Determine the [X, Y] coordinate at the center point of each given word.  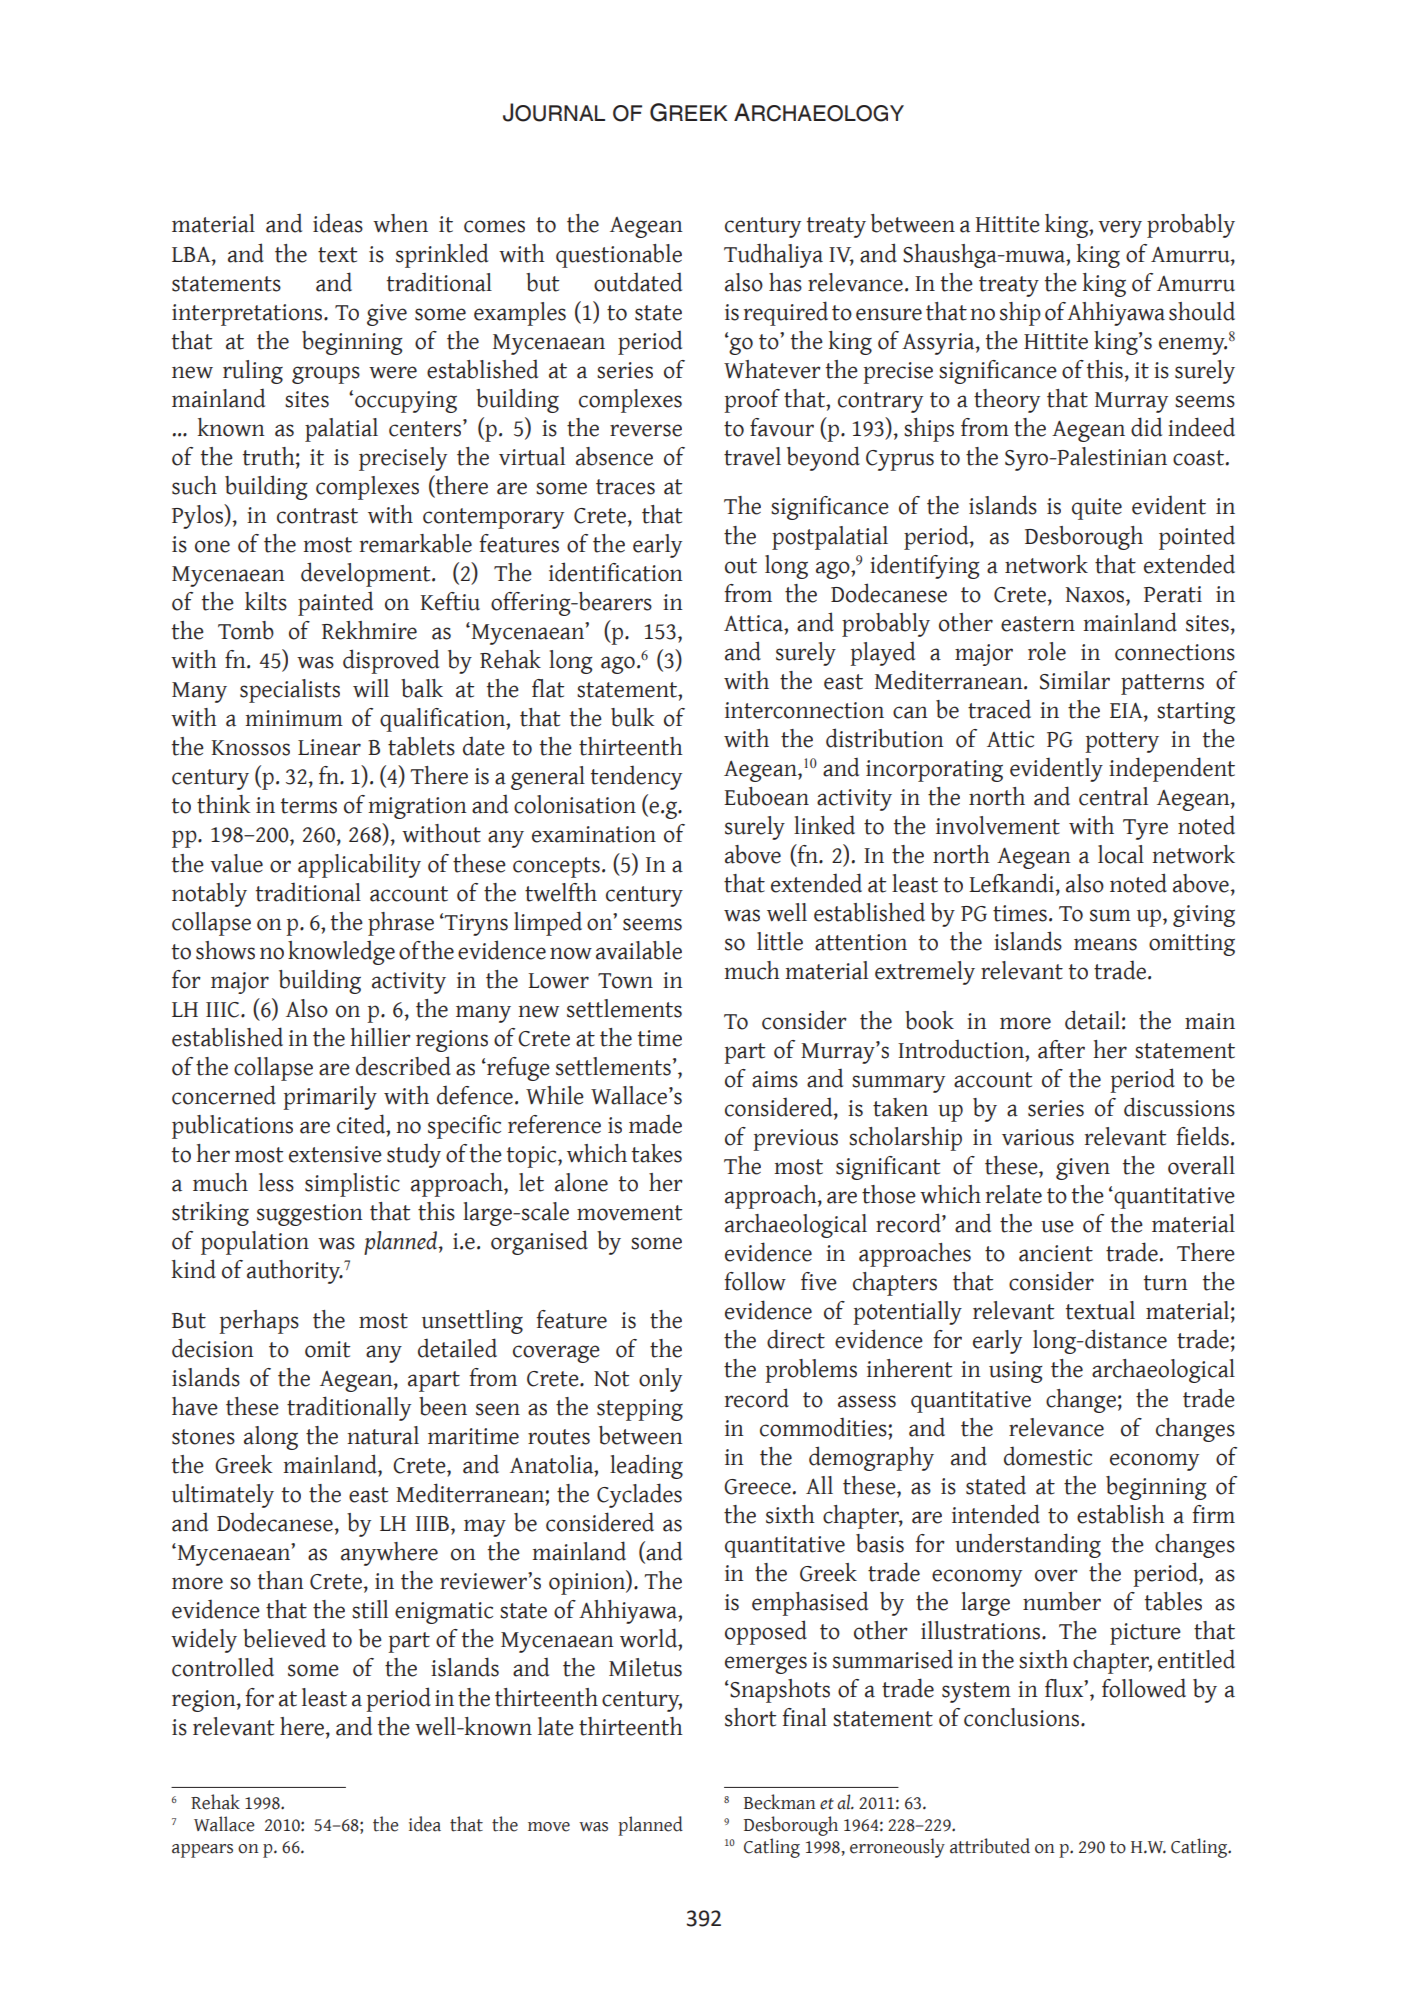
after [1061, 1049]
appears [202, 1851]
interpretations [247, 315]
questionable [619, 256]
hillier [380, 1037]
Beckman [780, 1802]
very [1120, 229]
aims [775, 1079]
